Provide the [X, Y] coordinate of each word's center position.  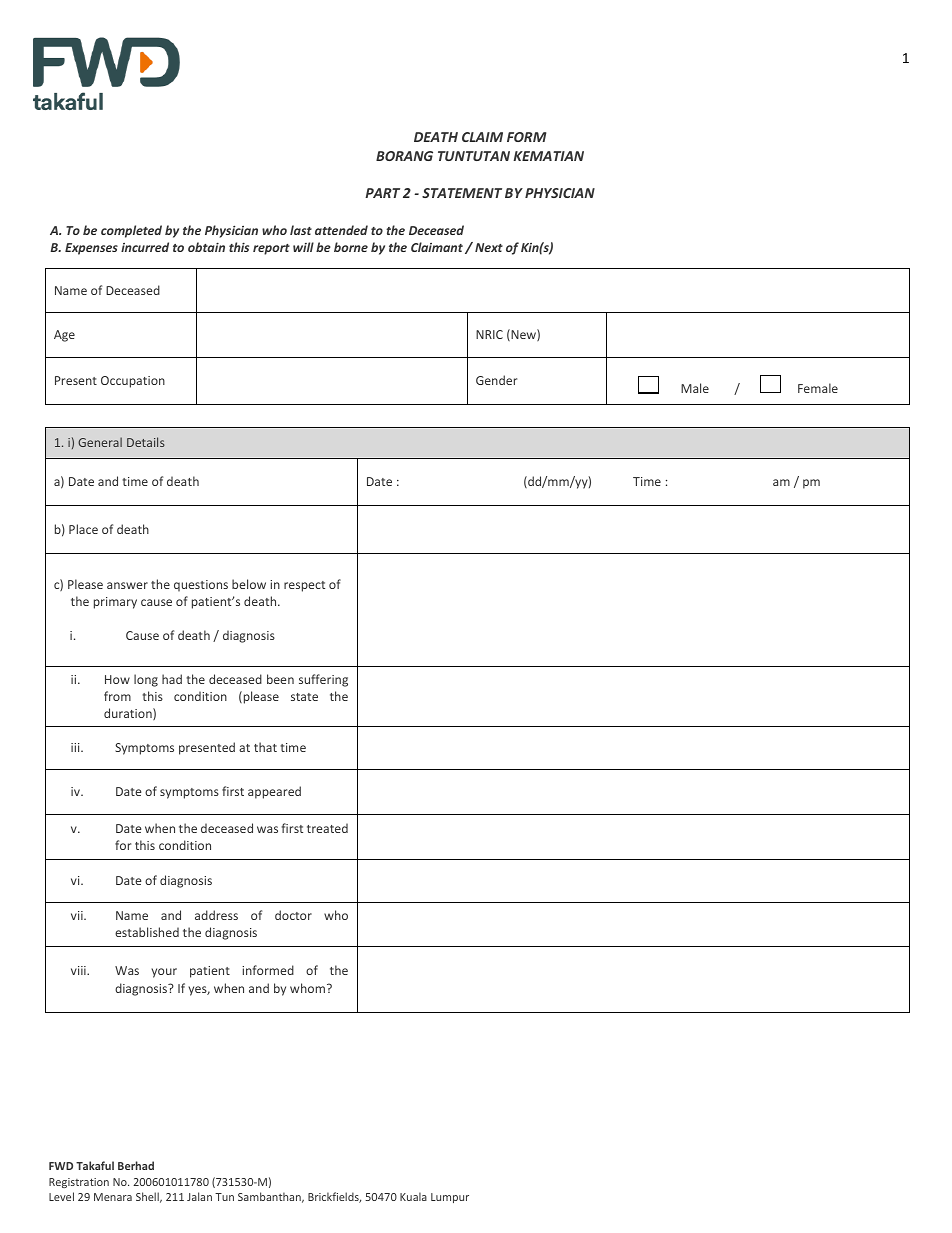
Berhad [136, 1165]
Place [83, 529]
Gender [496, 380]
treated [327, 828]
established [147, 932]
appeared [274, 792]
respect [304, 586]
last [301, 230]
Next [489, 247]
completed [131, 231]
